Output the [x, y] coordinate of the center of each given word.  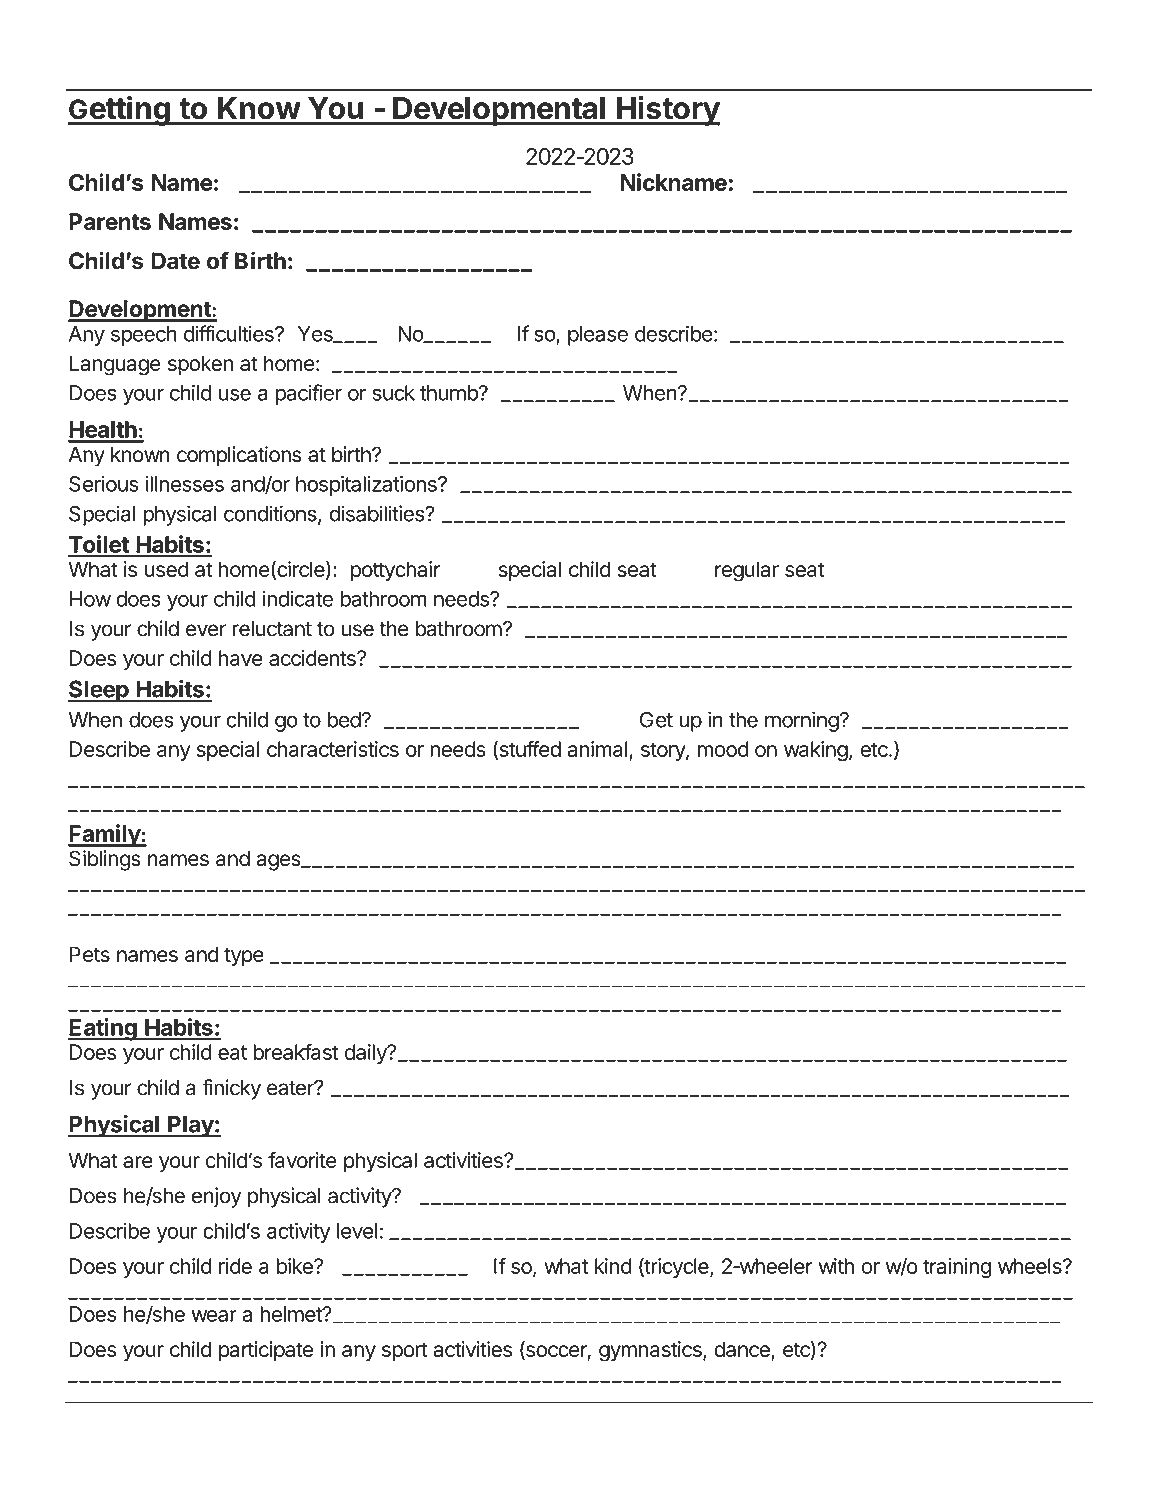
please [598, 336]
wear [214, 1316]
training [957, 1268]
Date [176, 261]
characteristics [333, 749]
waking [816, 751]
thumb [450, 393]
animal [597, 749]
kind [613, 1266]
